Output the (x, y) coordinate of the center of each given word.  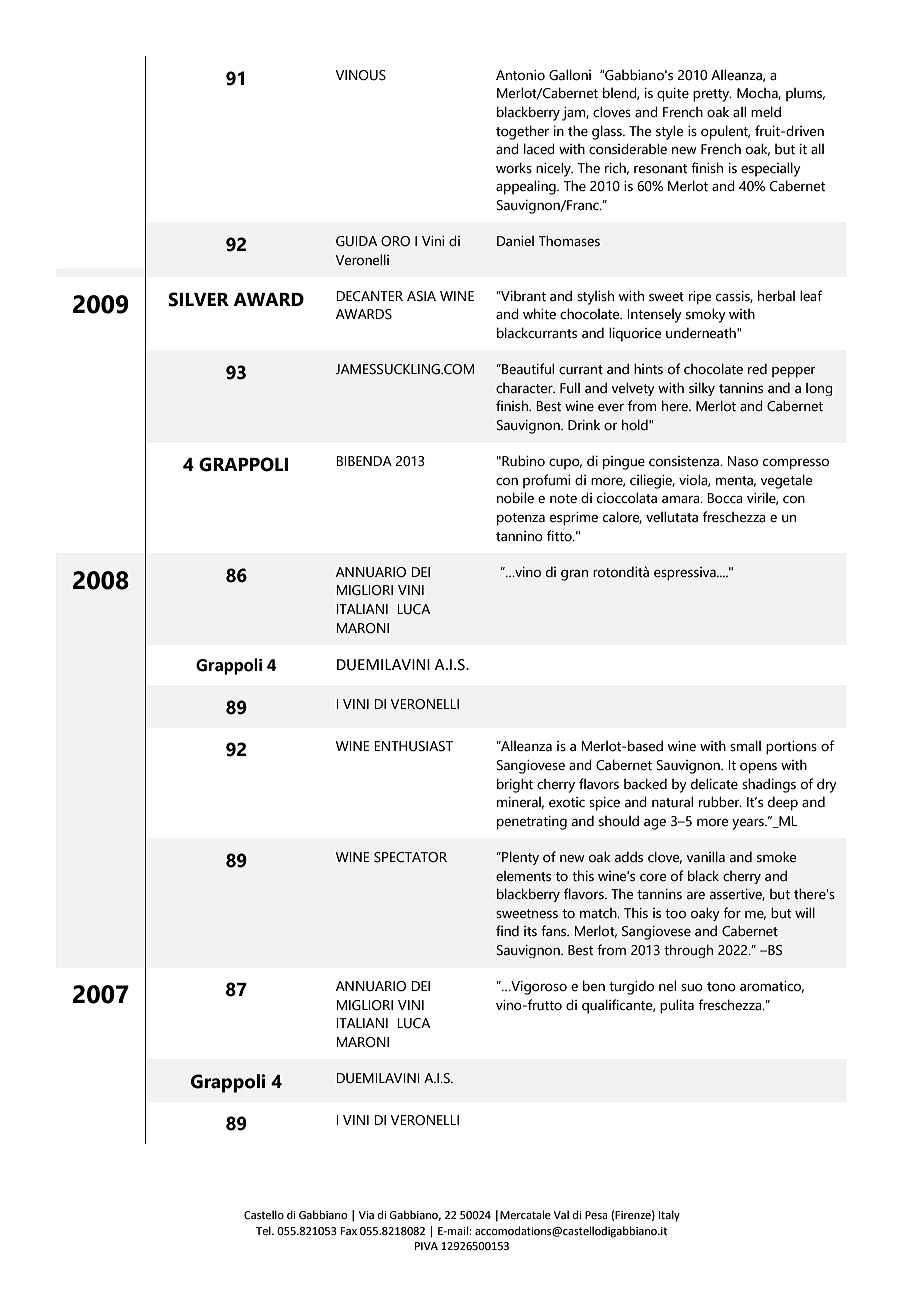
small (745, 746)
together (522, 132)
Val (561, 1214)
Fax (349, 1231)
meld (766, 112)
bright (515, 785)
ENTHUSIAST (414, 746)
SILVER (198, 299)
